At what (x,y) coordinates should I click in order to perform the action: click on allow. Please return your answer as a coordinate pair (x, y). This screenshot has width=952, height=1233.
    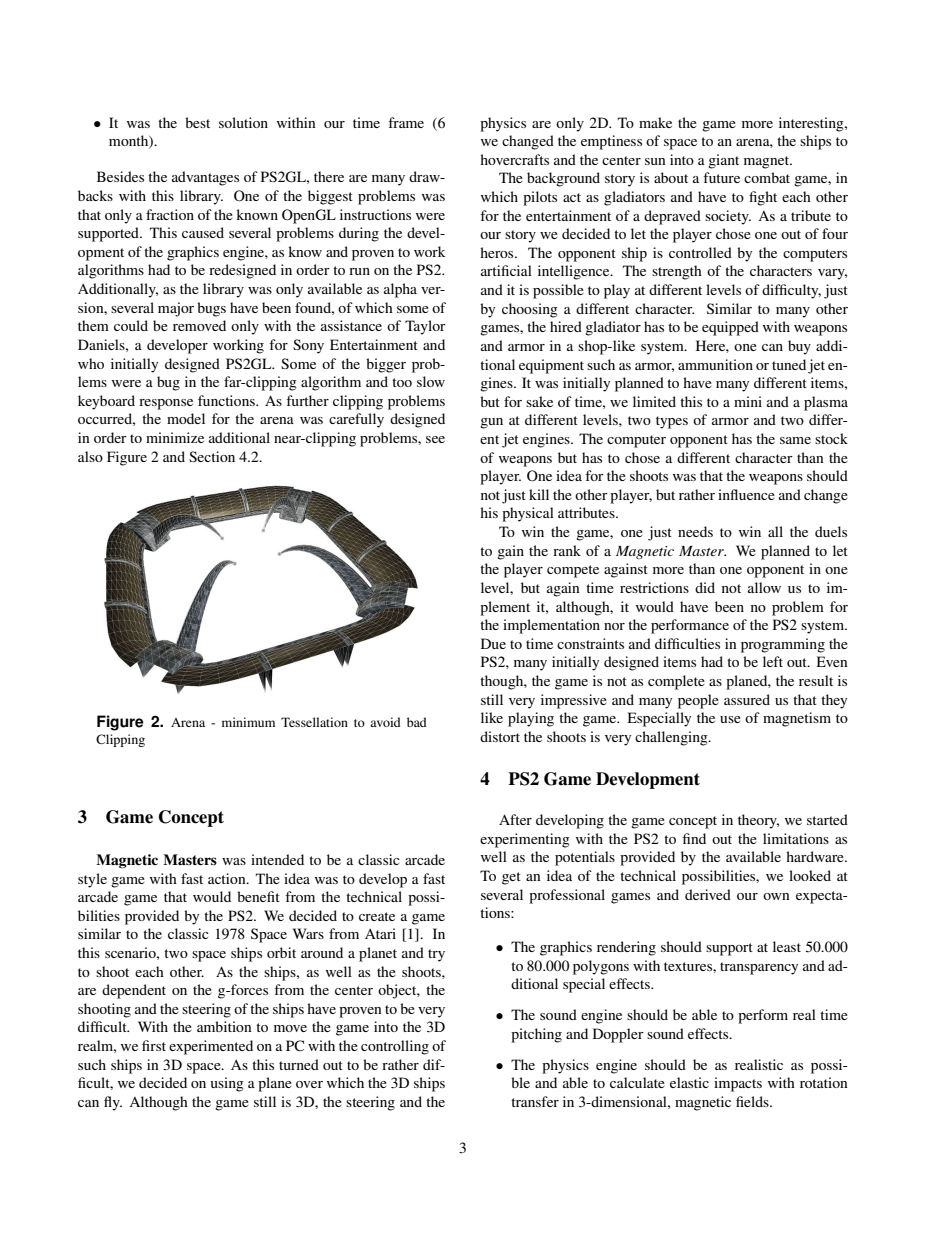
    Looking at the image, I should click on (764, 587).
